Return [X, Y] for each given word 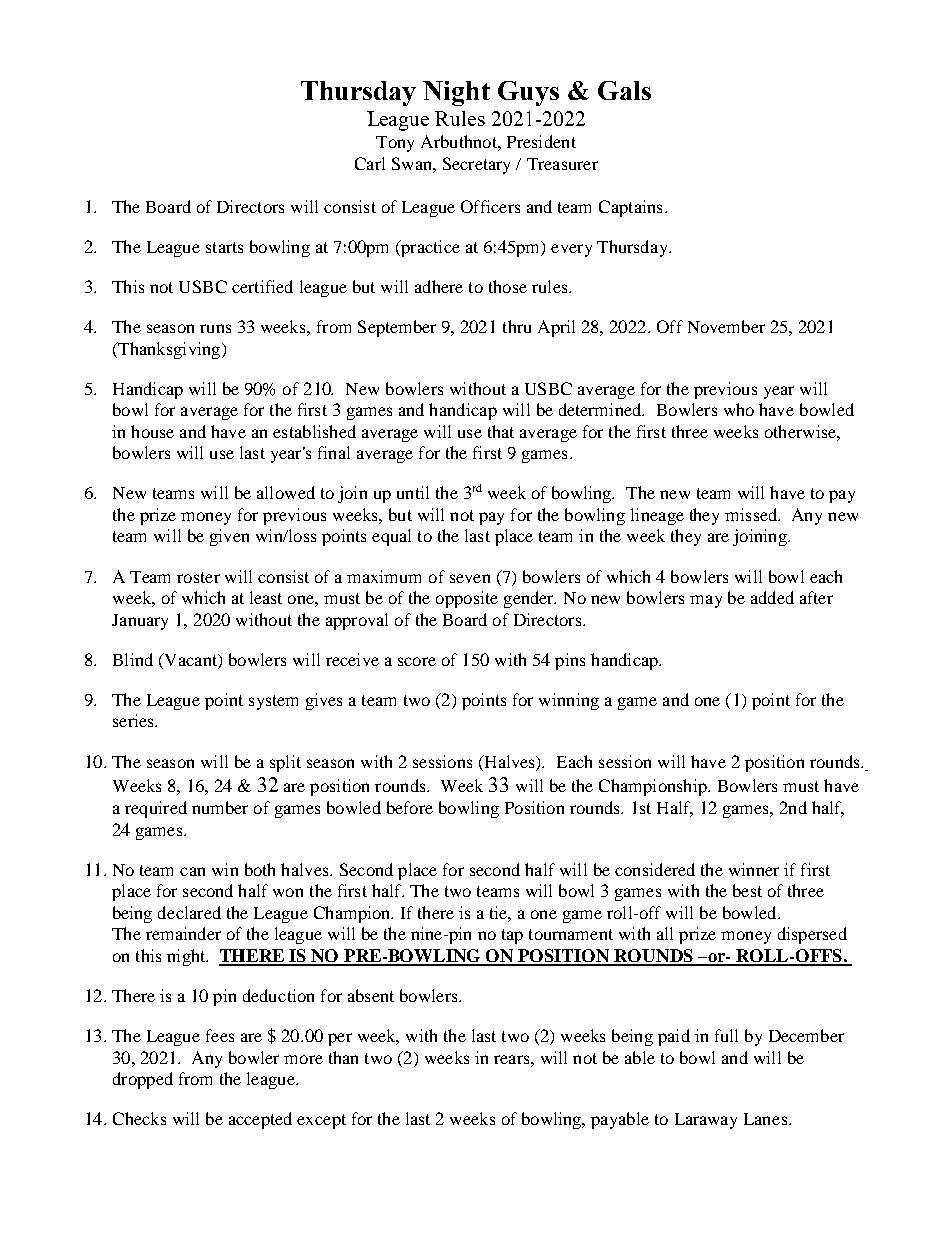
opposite [467, 599]
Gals [624, 90]
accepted [260, 1120]
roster [198, 577]
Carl [370, 163]
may [706, 601]
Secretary [476, 165]
